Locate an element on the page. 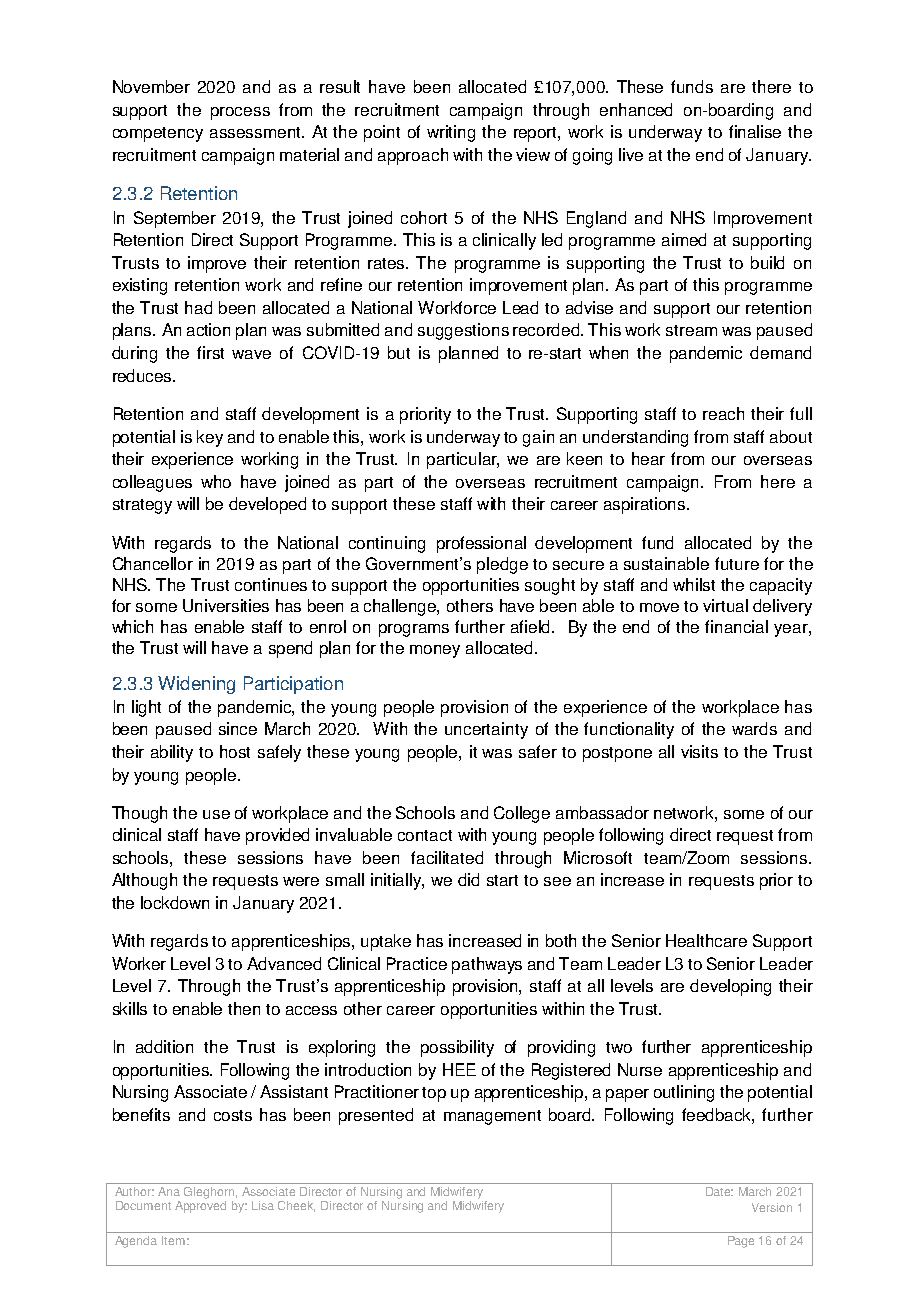 The height and width of the image is (1308, 924). management is located at coordinates (492, 1117).
